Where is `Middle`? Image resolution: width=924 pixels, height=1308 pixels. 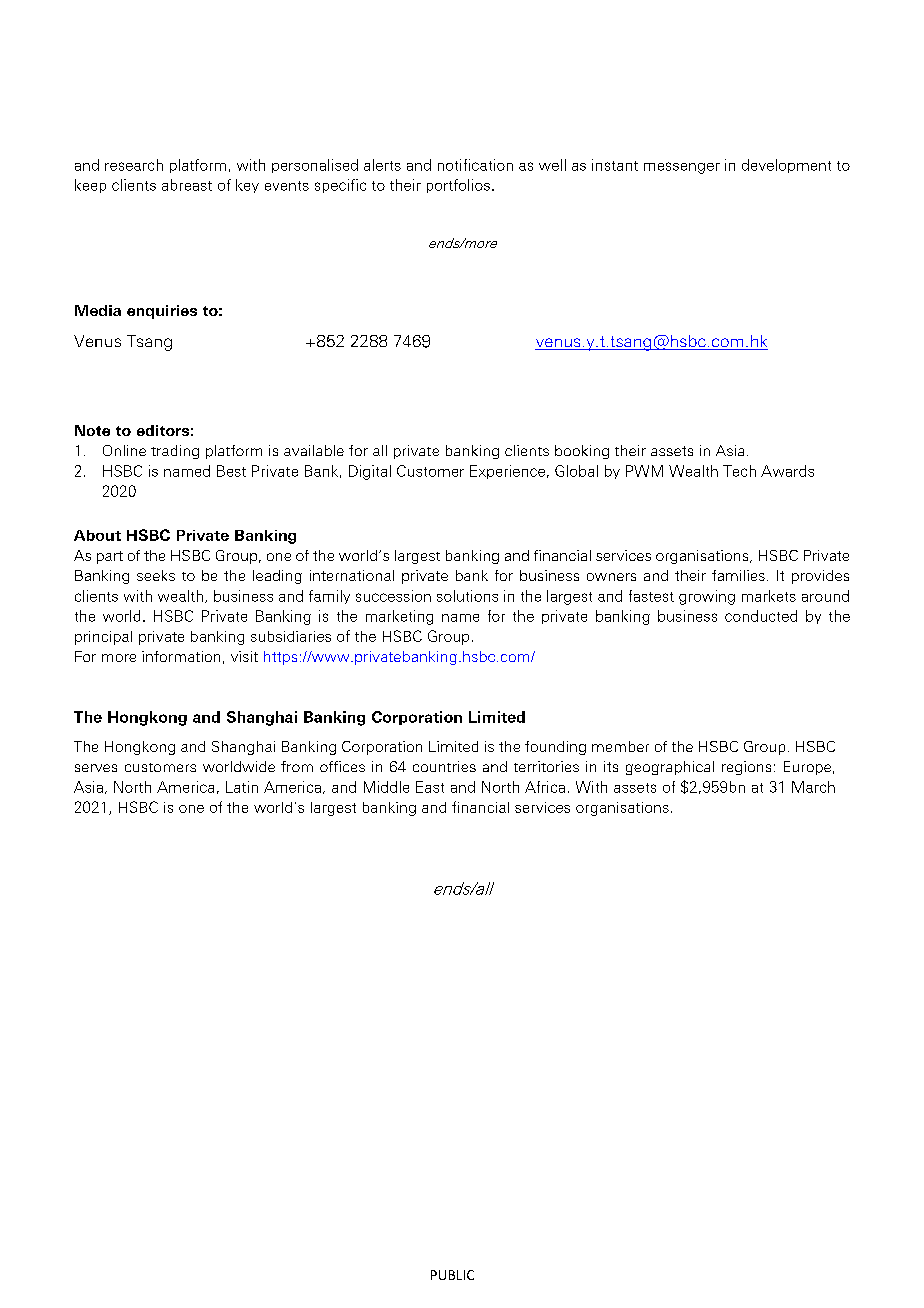 Middle is located at coordinates (386, 787).
